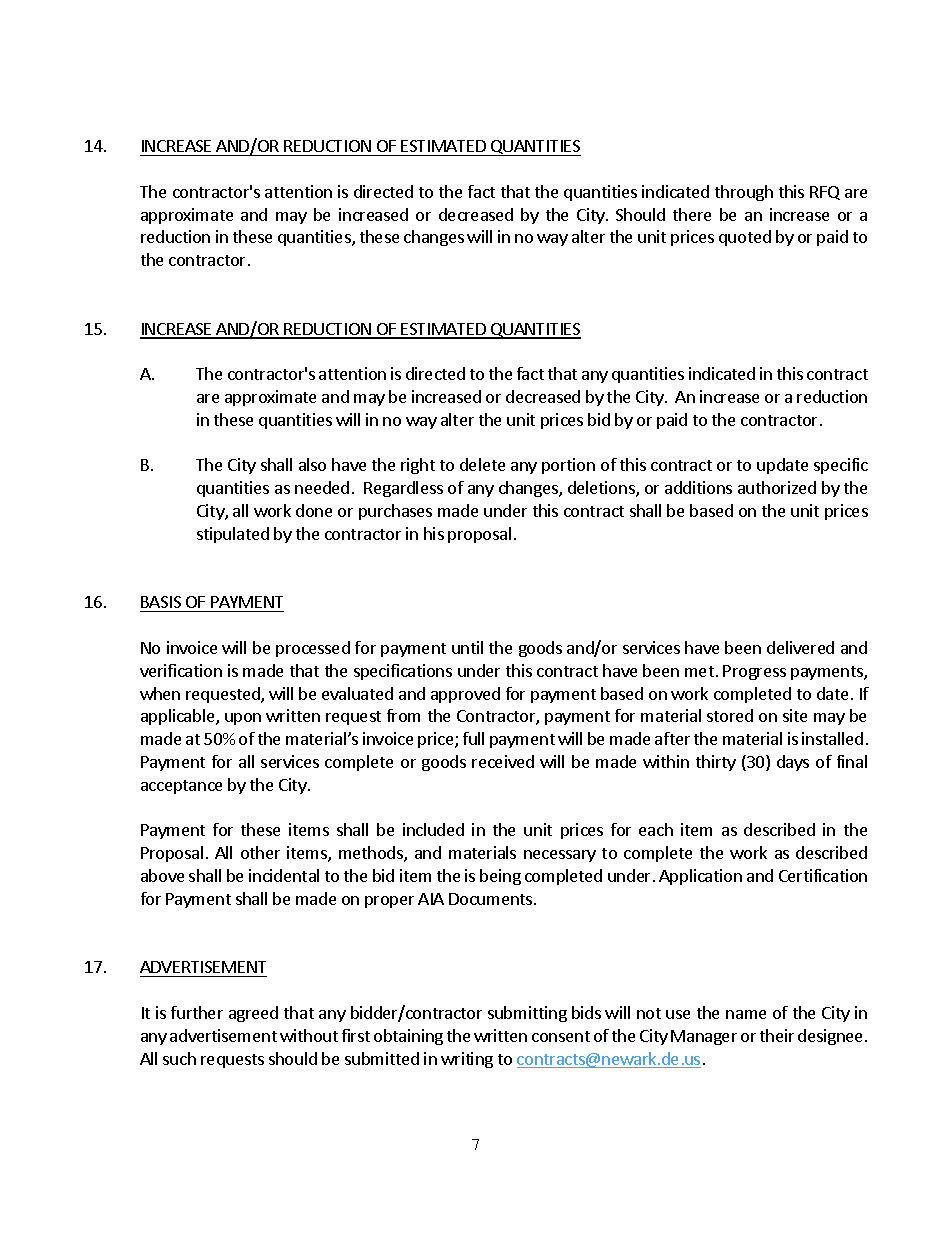 The height and width of the image is (1233, 952). I want to click on their, so click(777, 1035).
